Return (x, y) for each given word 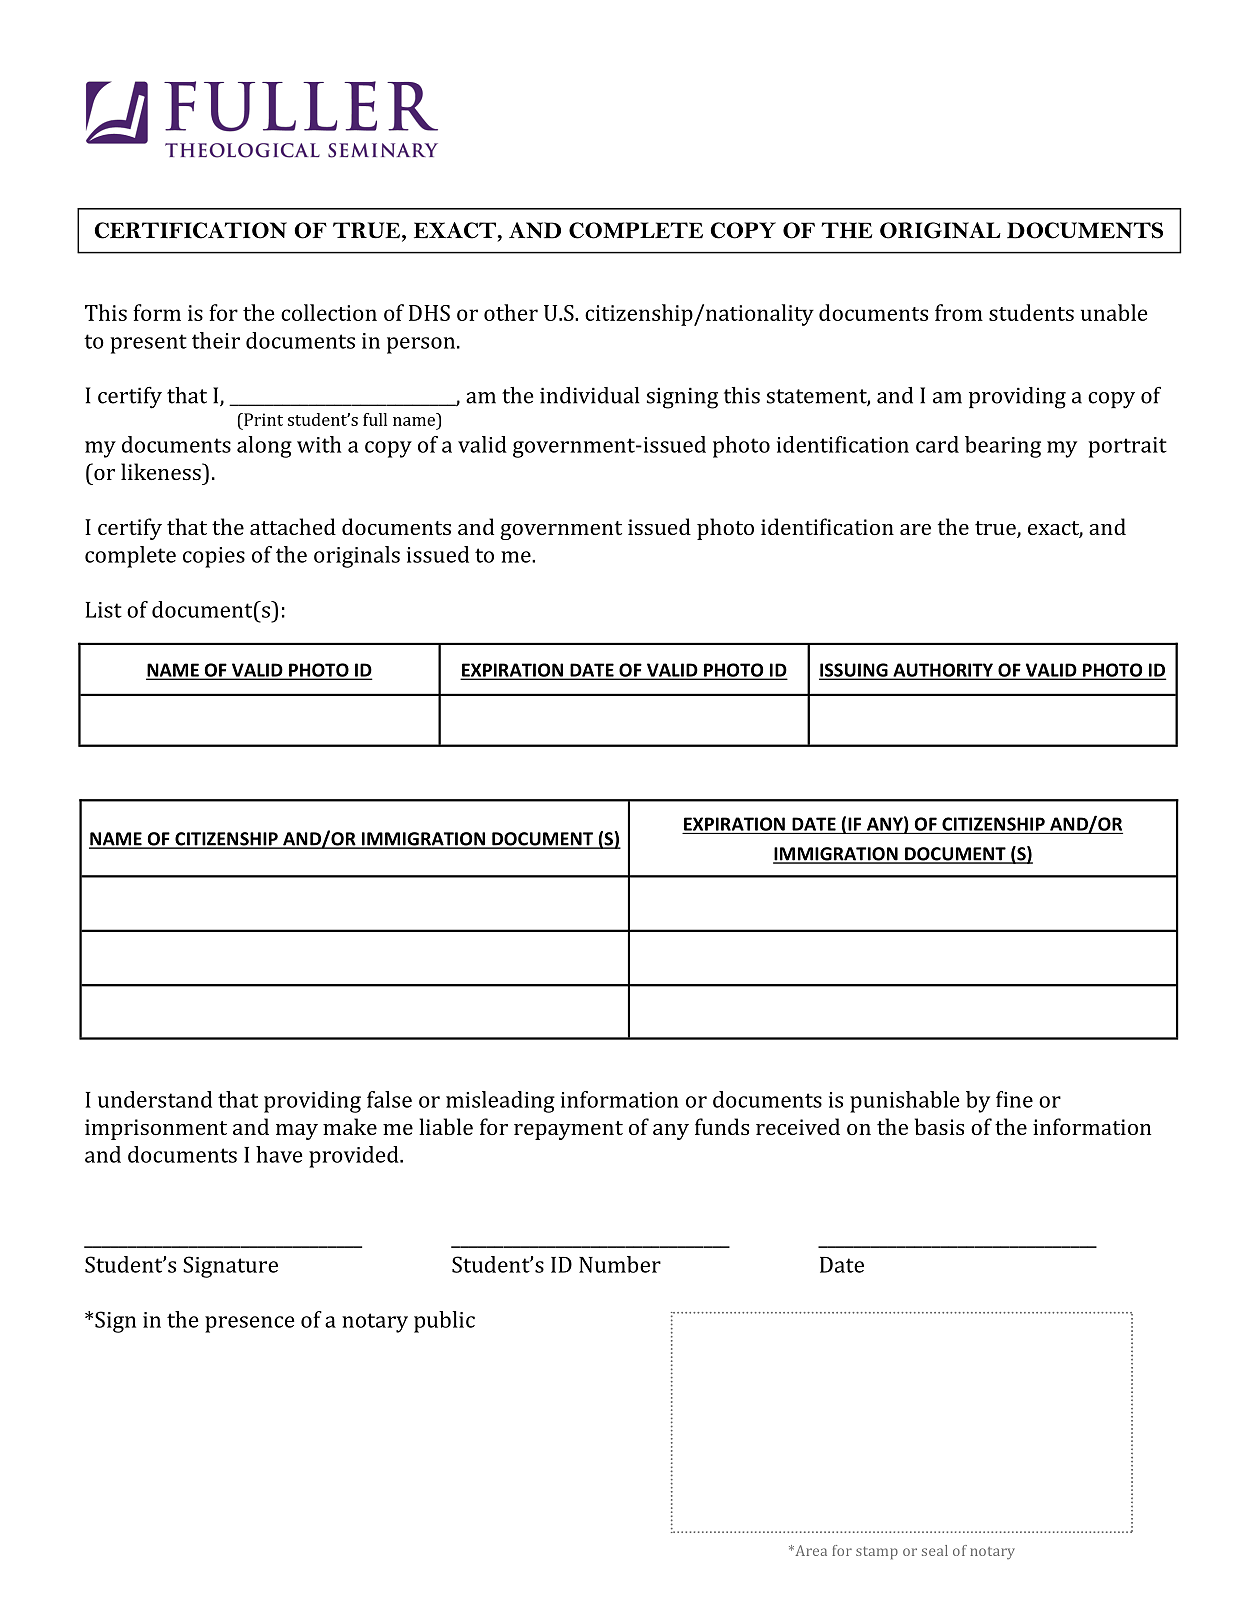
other (511, 312)
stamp (877, 1553)
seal (935, 1550)
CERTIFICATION (190, 230)
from (959, 312)
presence (249, 1324)
